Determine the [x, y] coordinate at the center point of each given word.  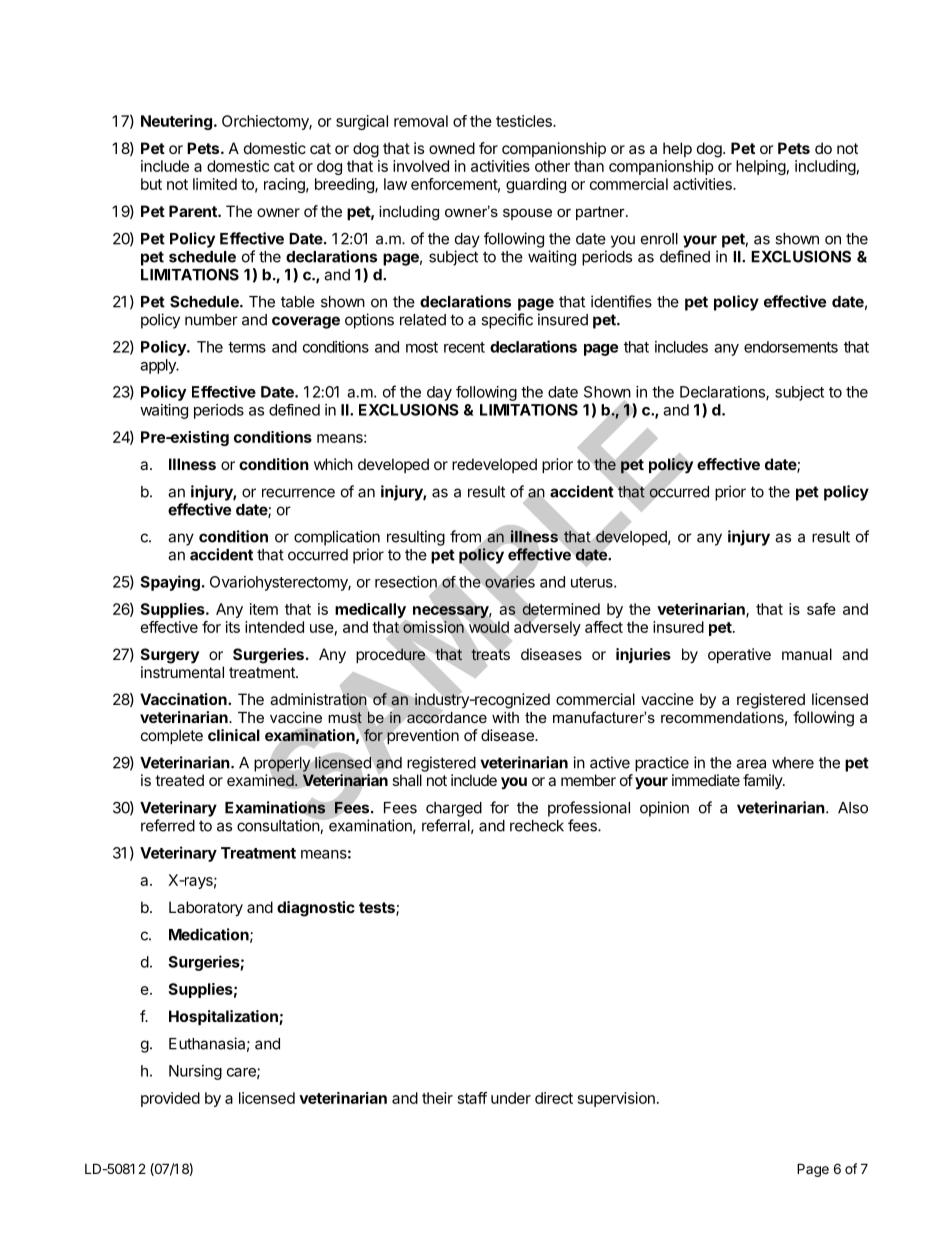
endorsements [791, 347]
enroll [659, 239]
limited [215, 184]
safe [821, 609]
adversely [547, 627]
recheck [537, 826]
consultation [279, 826]
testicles [525, 121]
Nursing [195, 1072]
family [763, 781]
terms [247, 347]
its [233, 627]
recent [464, 347]
